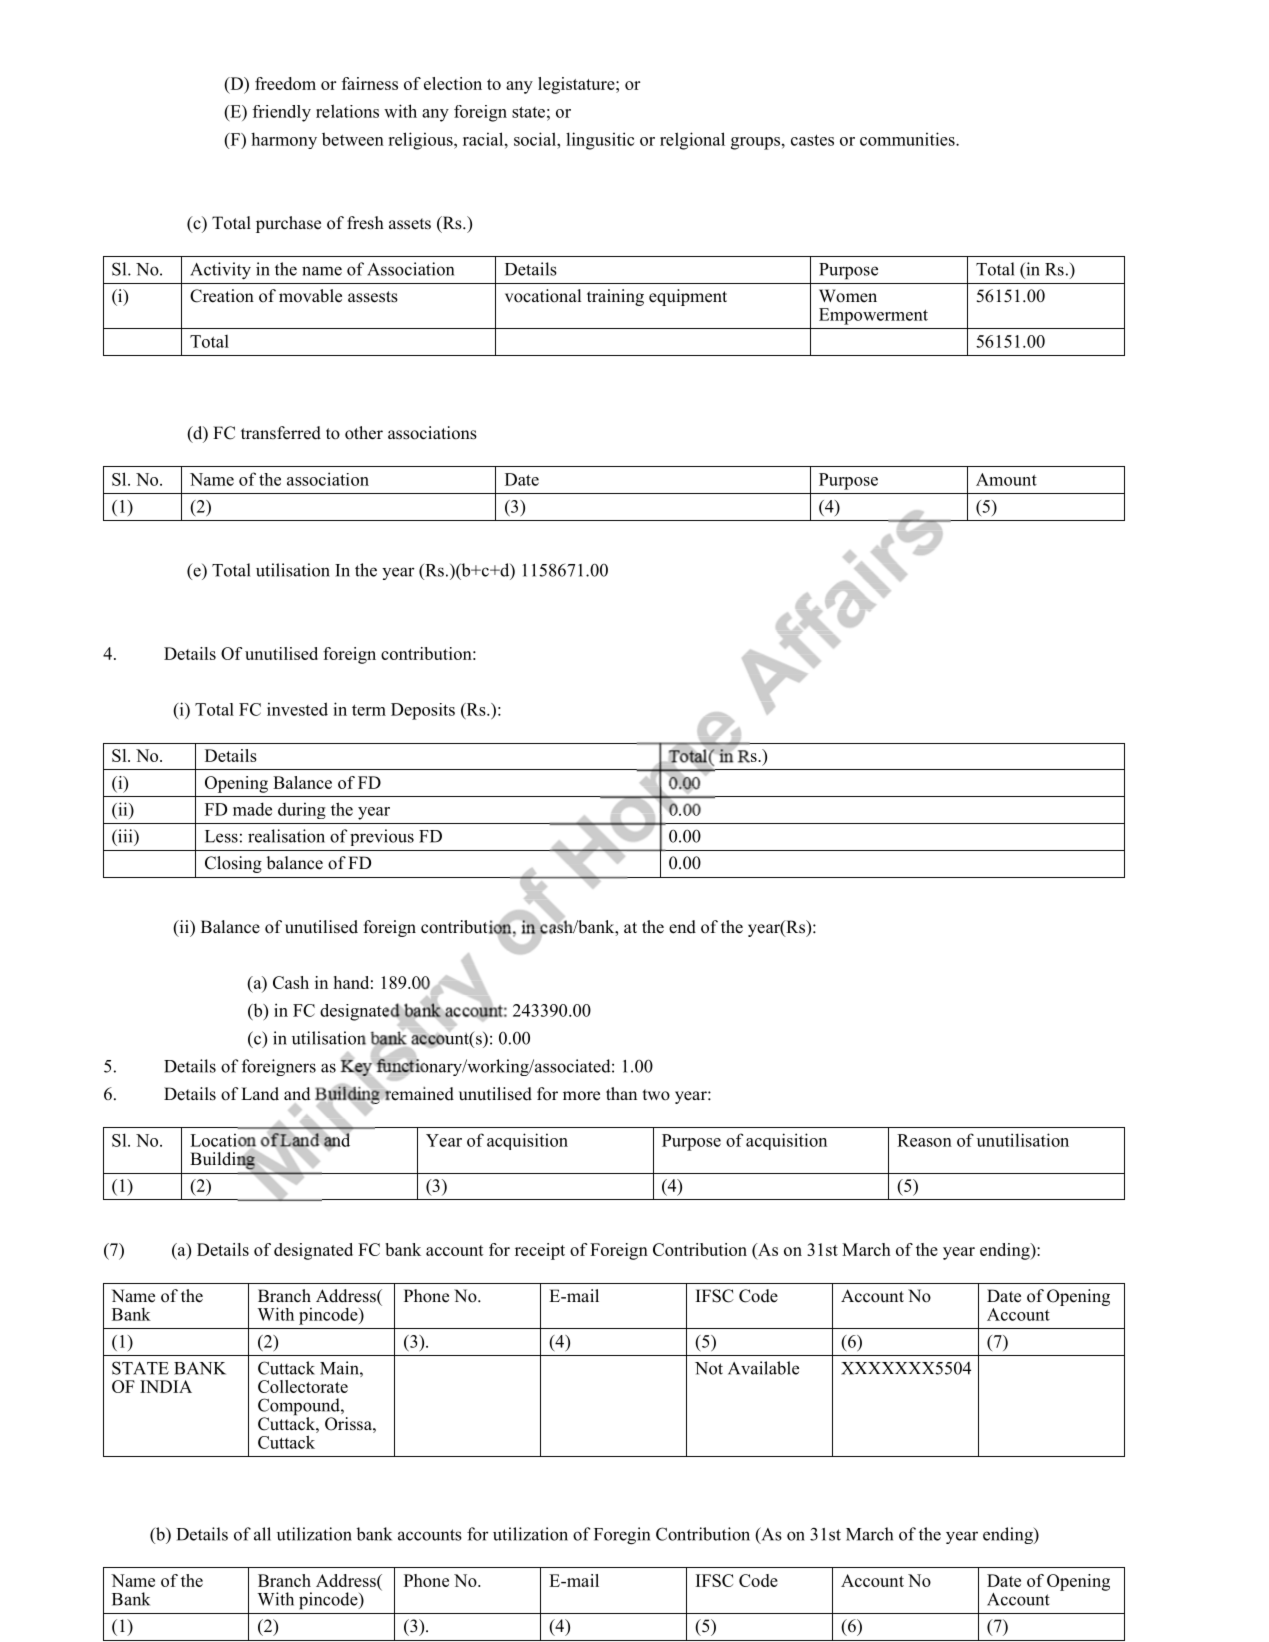 This document has width=1269, height=1642. What do you see at coordinates (282, 113) in the document?
I see `friendly` at bounding box center [282, 113].
